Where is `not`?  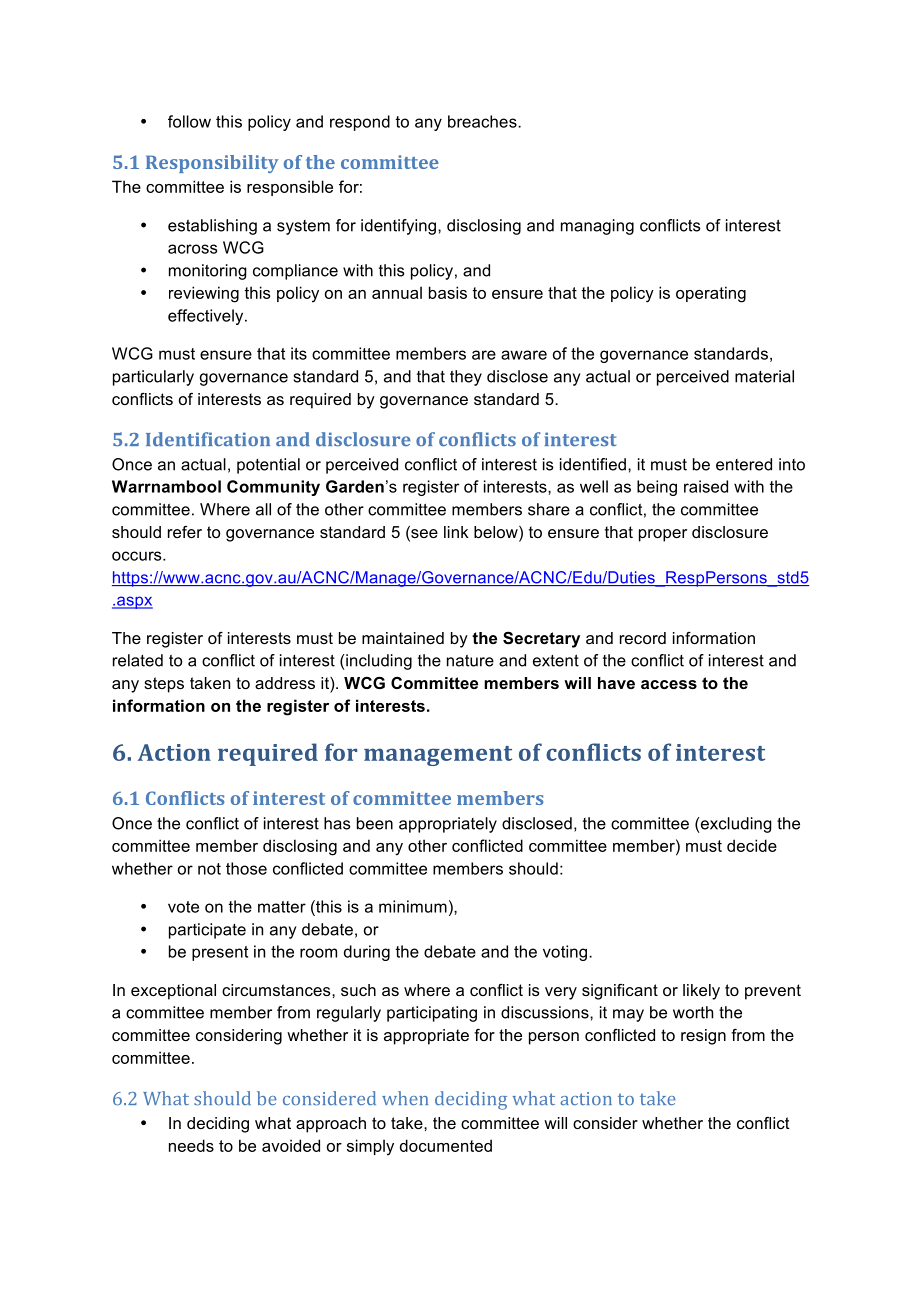 not is located at coordinates (209, 869).
